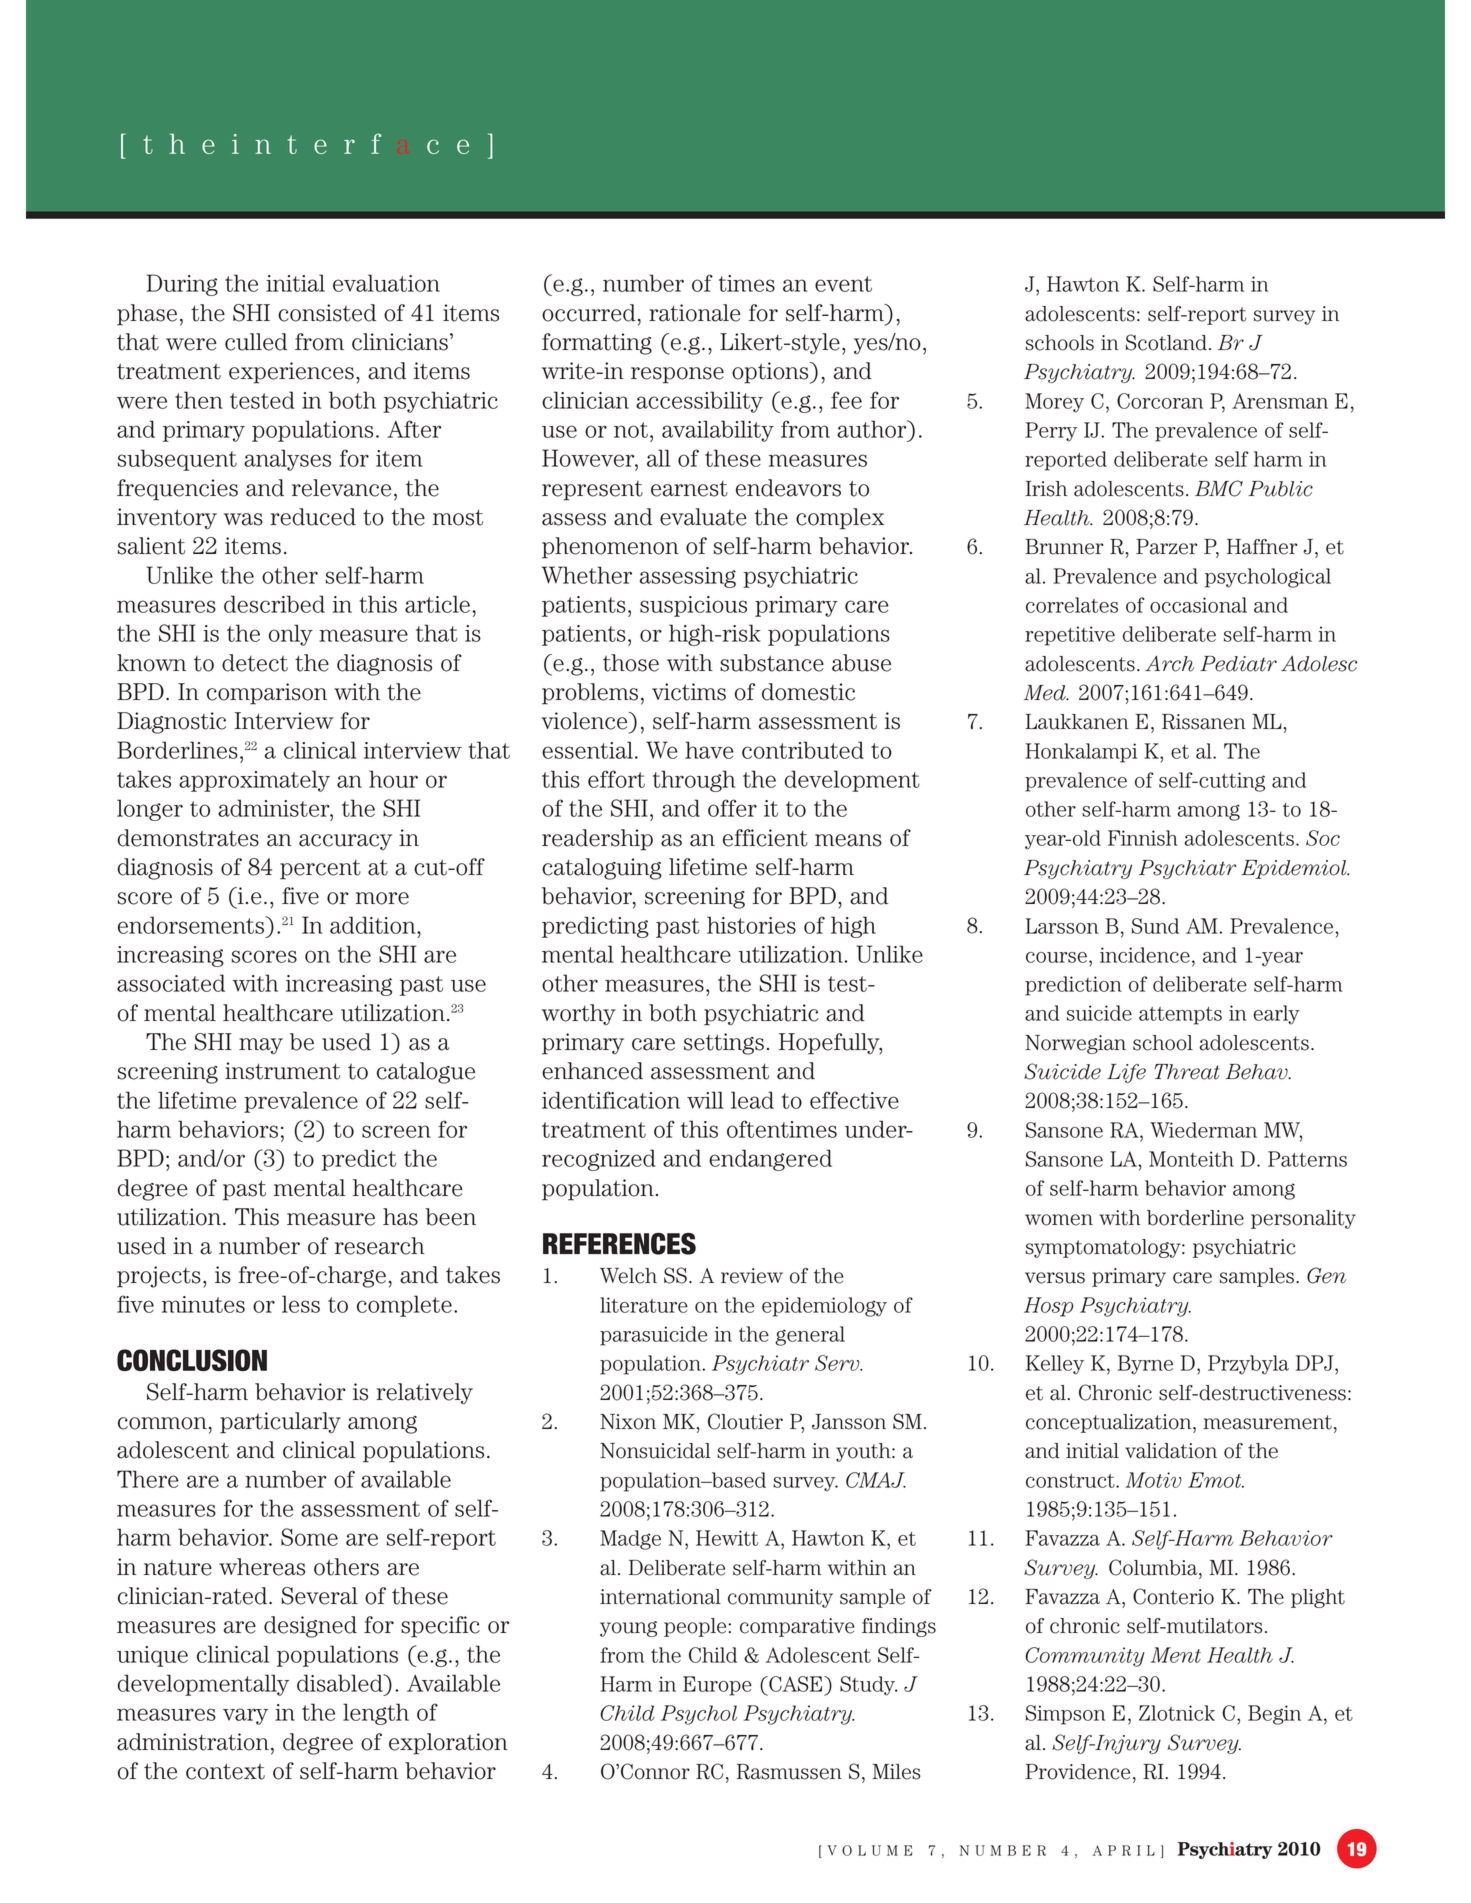 This screenshot has width=1471, height=1903. Describe the element at coordinates (1143, 838) in the screenshot. I see `Finnish` at that location.
